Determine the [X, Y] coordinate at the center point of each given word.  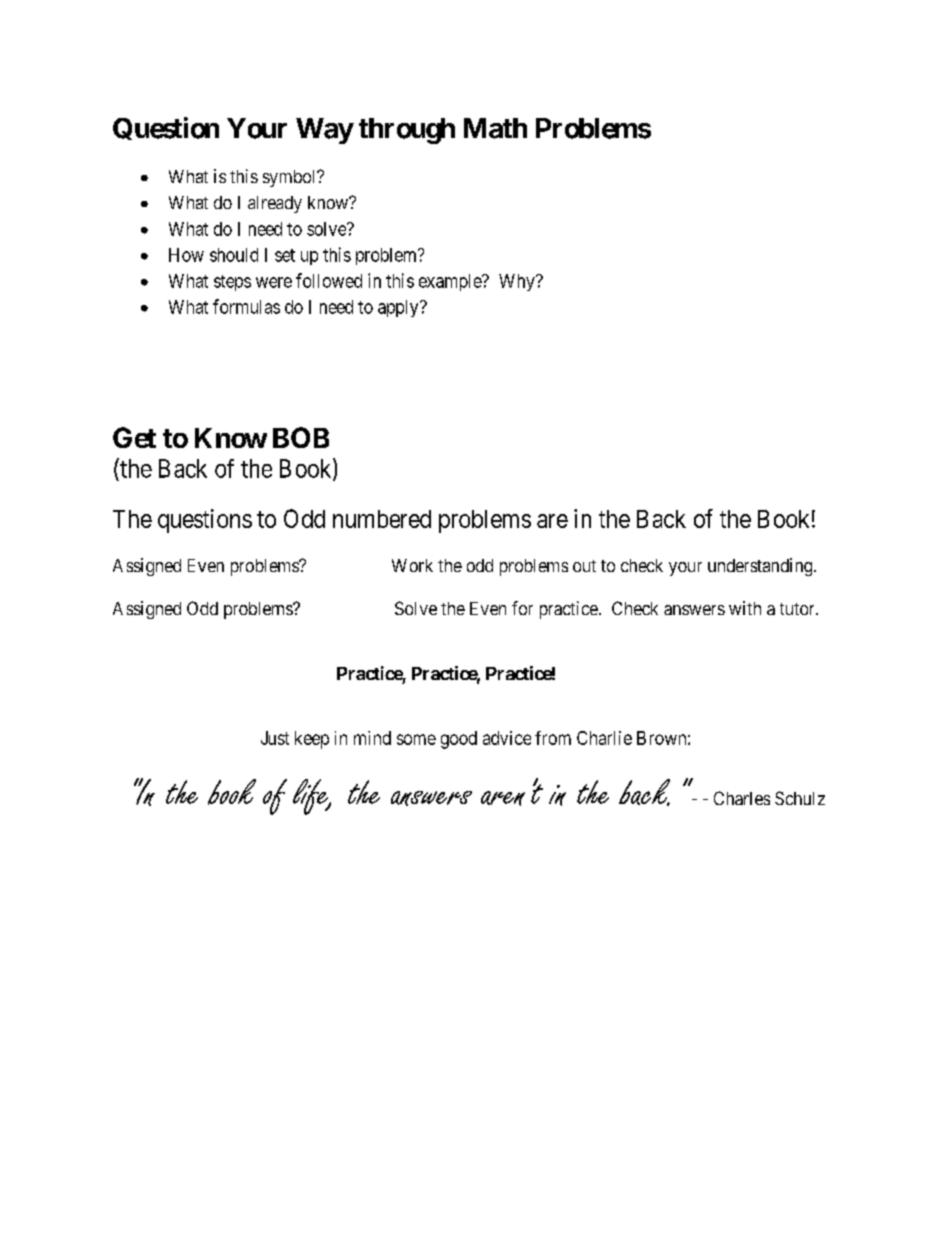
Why [518, 282]
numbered [382, 519]
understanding [761, 567]
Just [275, 738]
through [407, 131]
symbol [291, 178]
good [459, 740]
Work [412, 565]
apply [399, 308]
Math [495, 128]
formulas [246, 306]
